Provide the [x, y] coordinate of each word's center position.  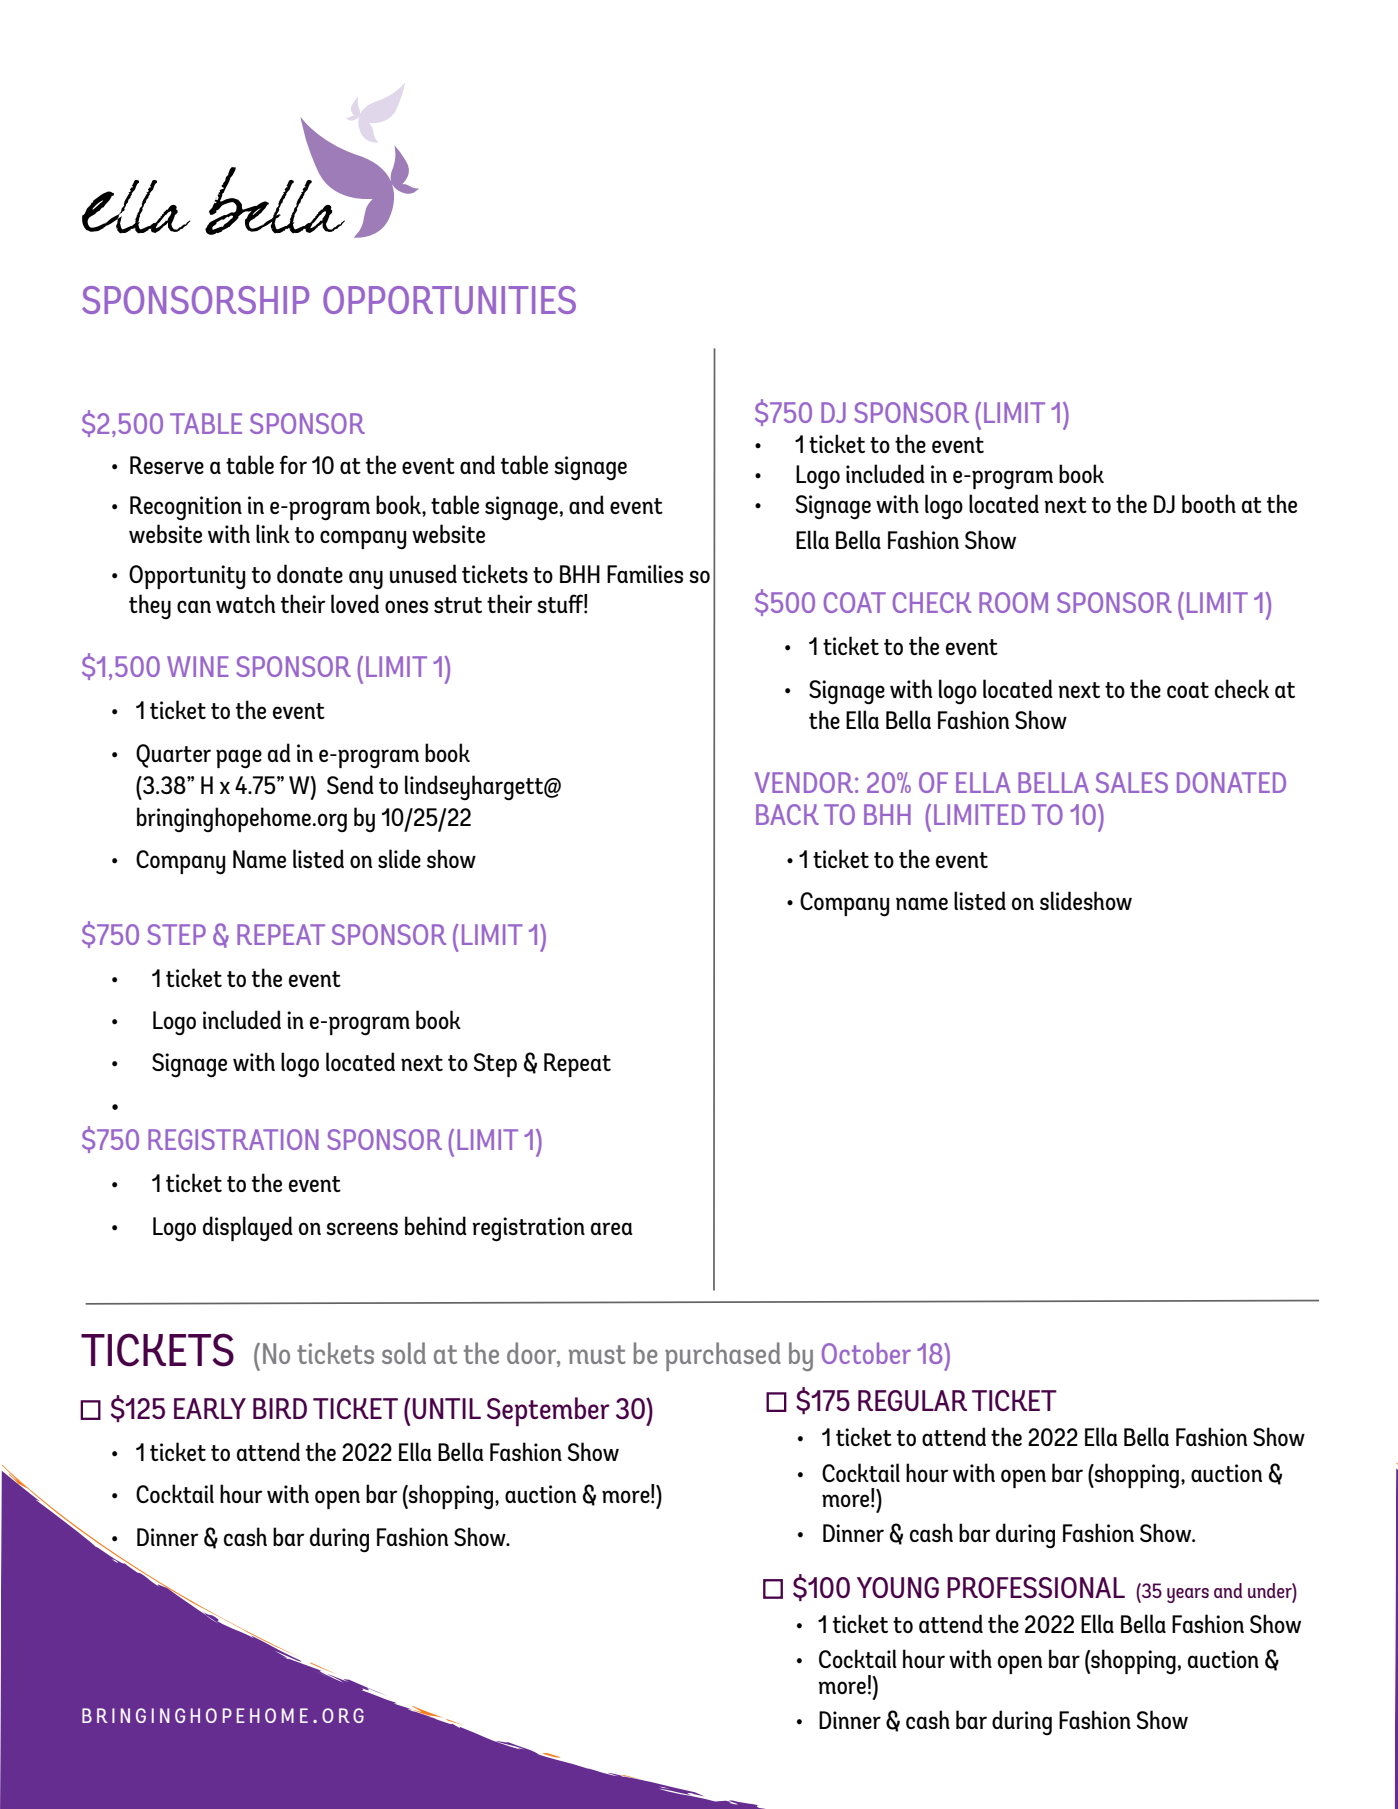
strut [458, 605]
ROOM [1013, 602]
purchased [723, 1356]
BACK [787, 814]
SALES [1132, 782]
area [612, 1228]
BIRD [280, 1408]
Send [350, 784]
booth [1209, 503]
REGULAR [912, 1400]
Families [645, 573]
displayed [248, 1229]
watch [245, 603]
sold [404, 1353]
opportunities [449, 300]
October [866, 1353]
